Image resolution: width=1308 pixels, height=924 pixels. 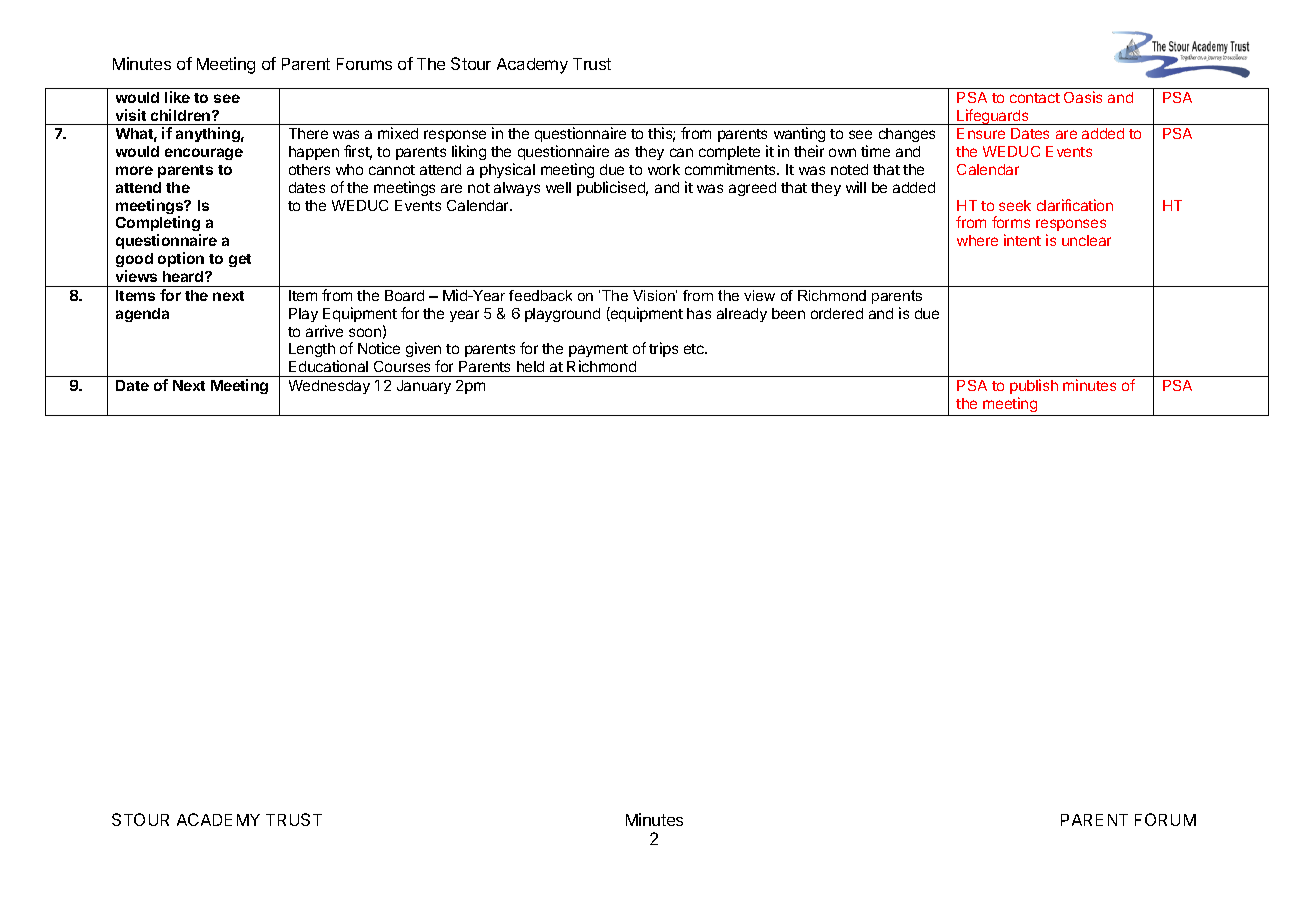 What do you see at coordinates (240, 260) in the page?
I see `get` at bounding box center [240, 260].
